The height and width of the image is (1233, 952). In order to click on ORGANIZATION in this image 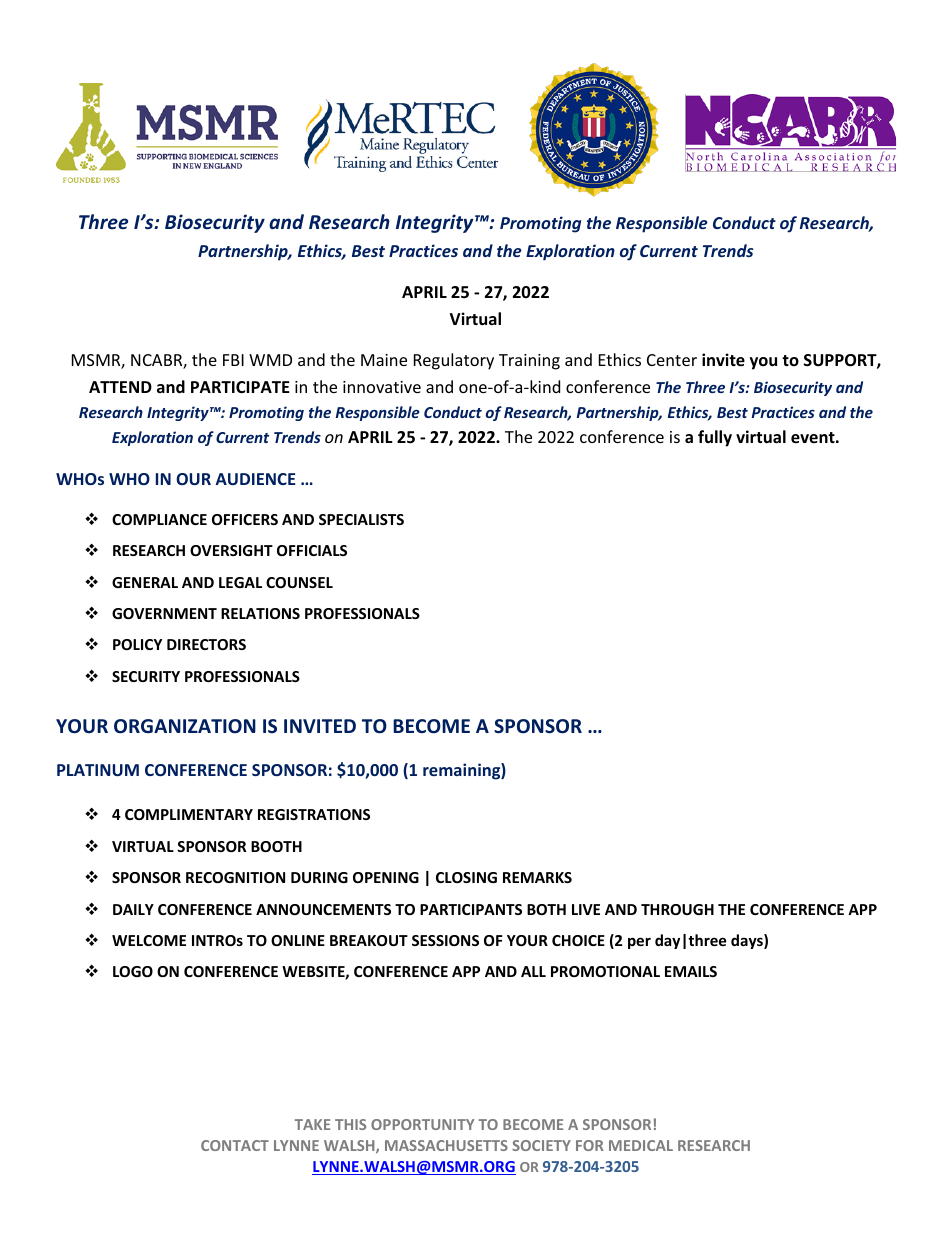, I will do `click(185, 726)`.
